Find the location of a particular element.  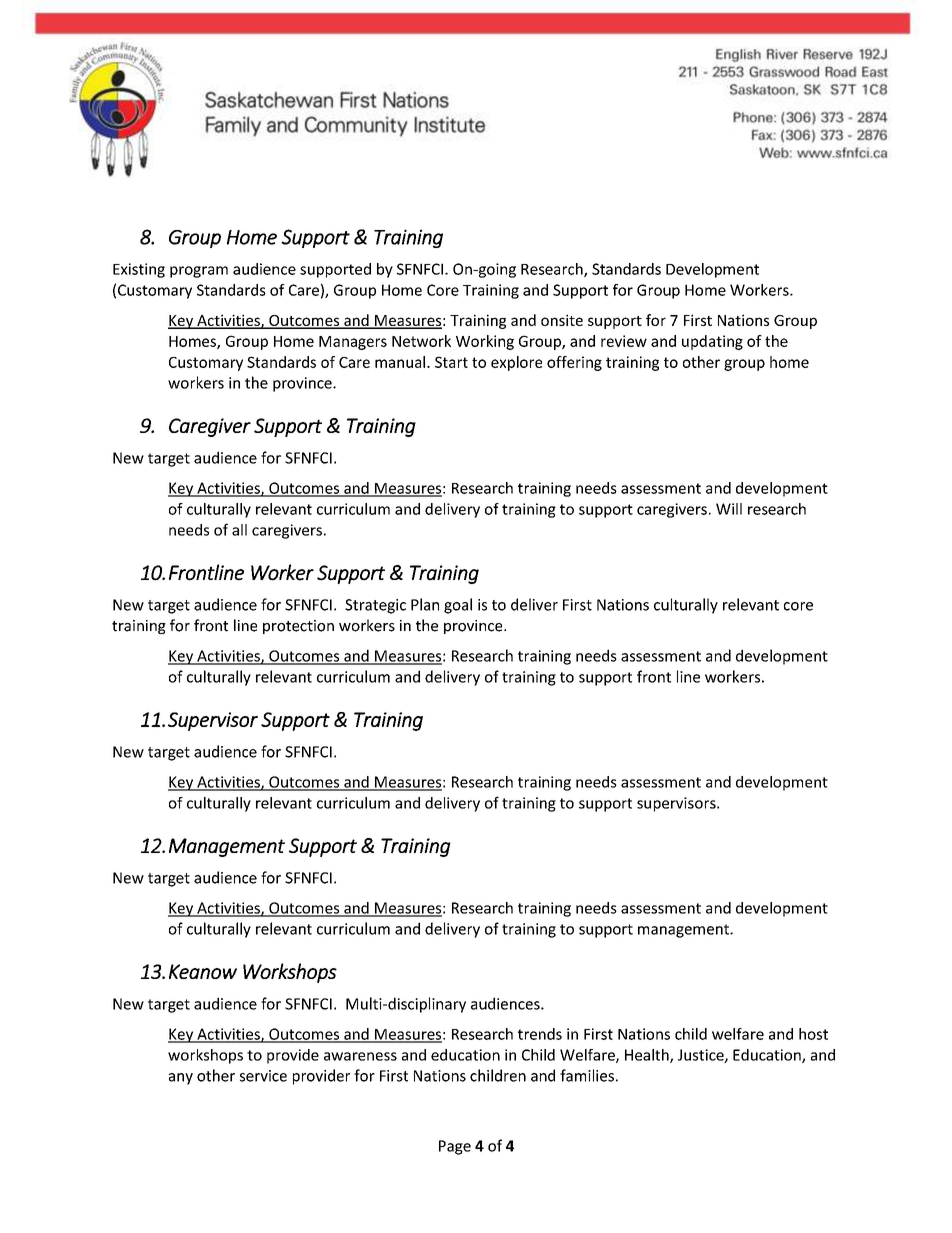

Health is located at coordinates (648, 1056).
